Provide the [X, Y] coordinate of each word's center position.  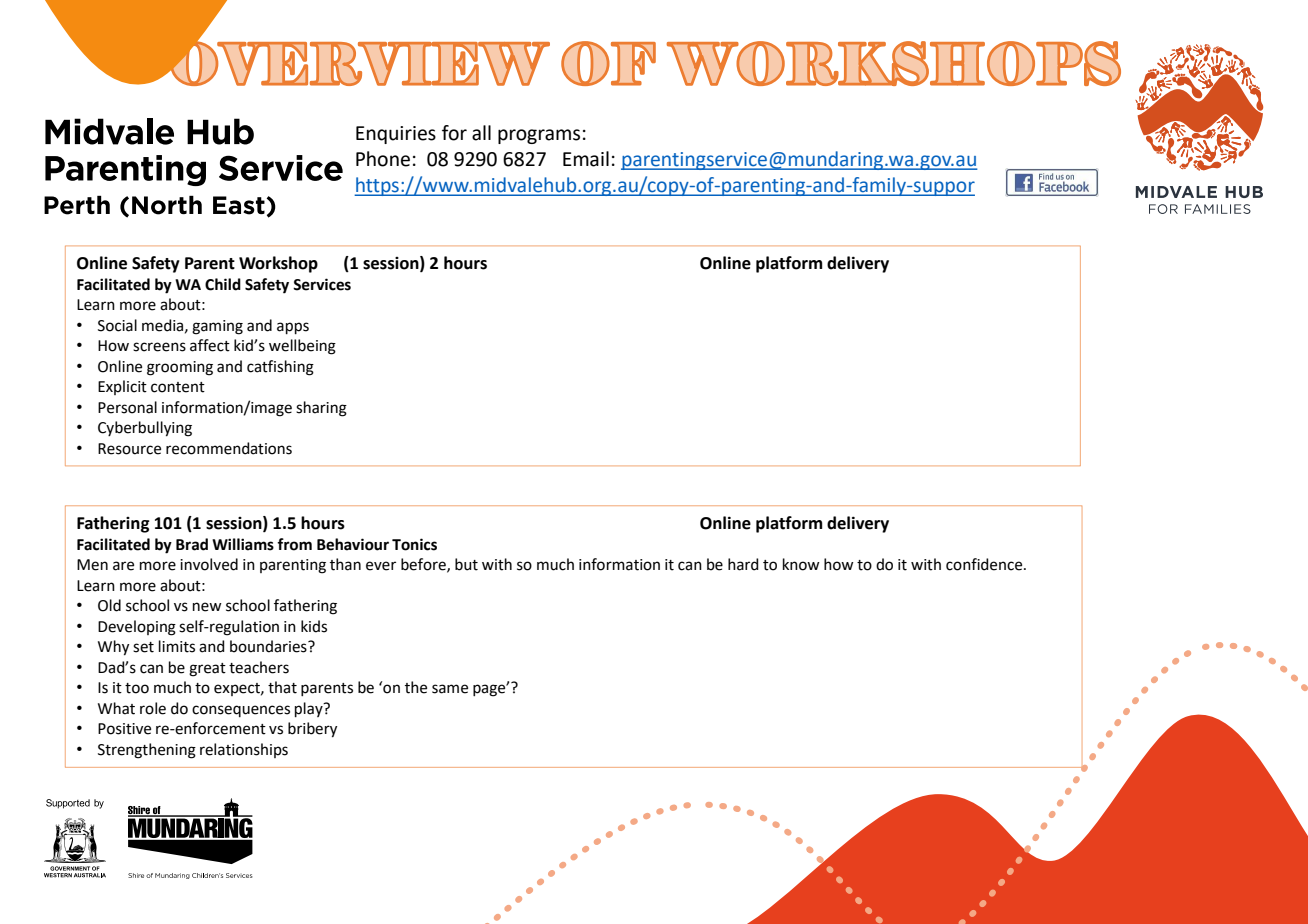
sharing [321, 409]
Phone [383, 159]
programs [539, 136]
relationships [244, 750]
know [801, 564]
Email [586, 159]
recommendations [229, 448]
